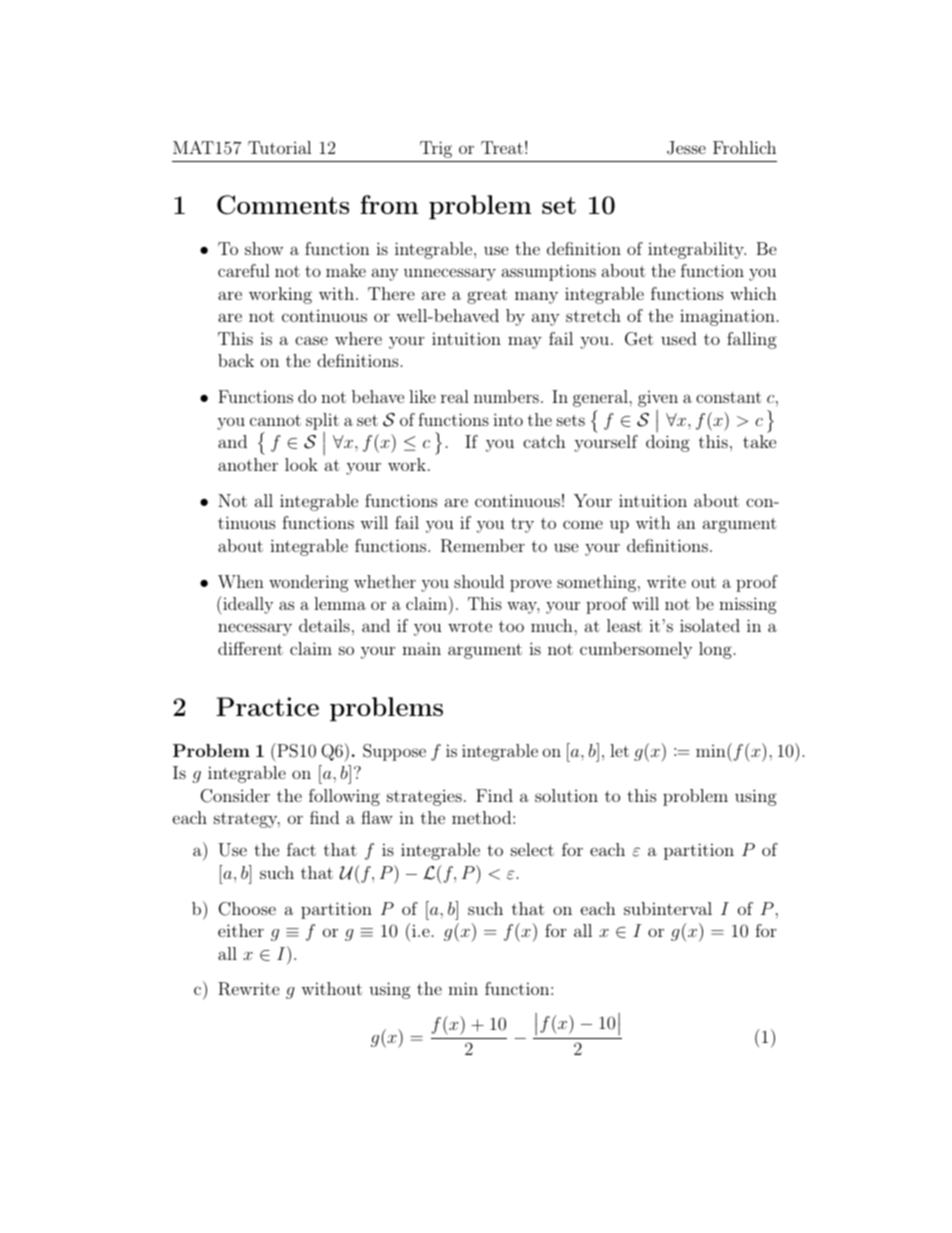  Describe the element at coordinates (686, 148) in the page. I see `Jesse` at that location.
